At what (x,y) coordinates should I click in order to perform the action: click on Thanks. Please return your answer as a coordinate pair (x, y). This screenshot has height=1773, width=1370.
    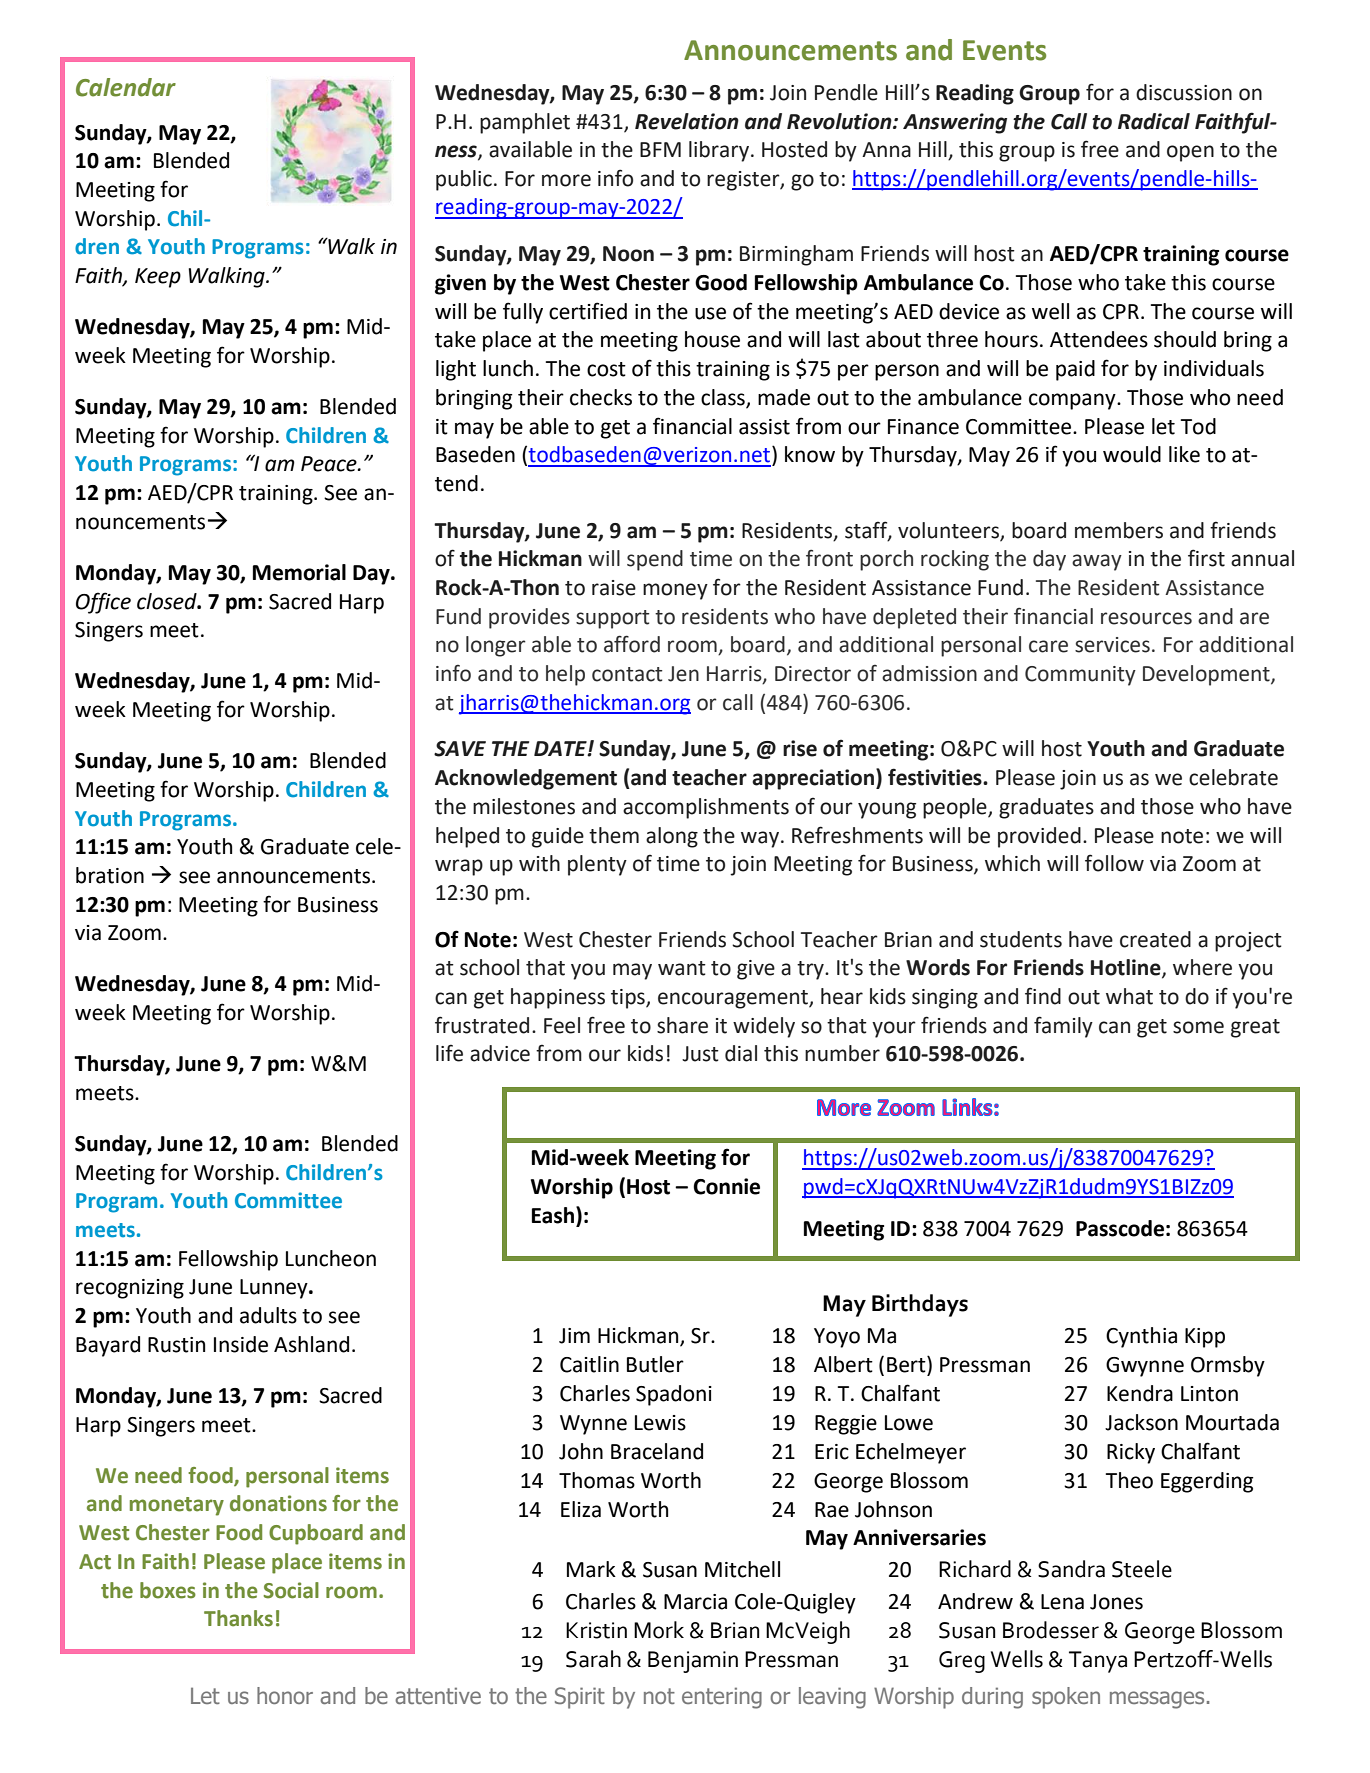
    Looking at the image, I should click on (238, 1618).
